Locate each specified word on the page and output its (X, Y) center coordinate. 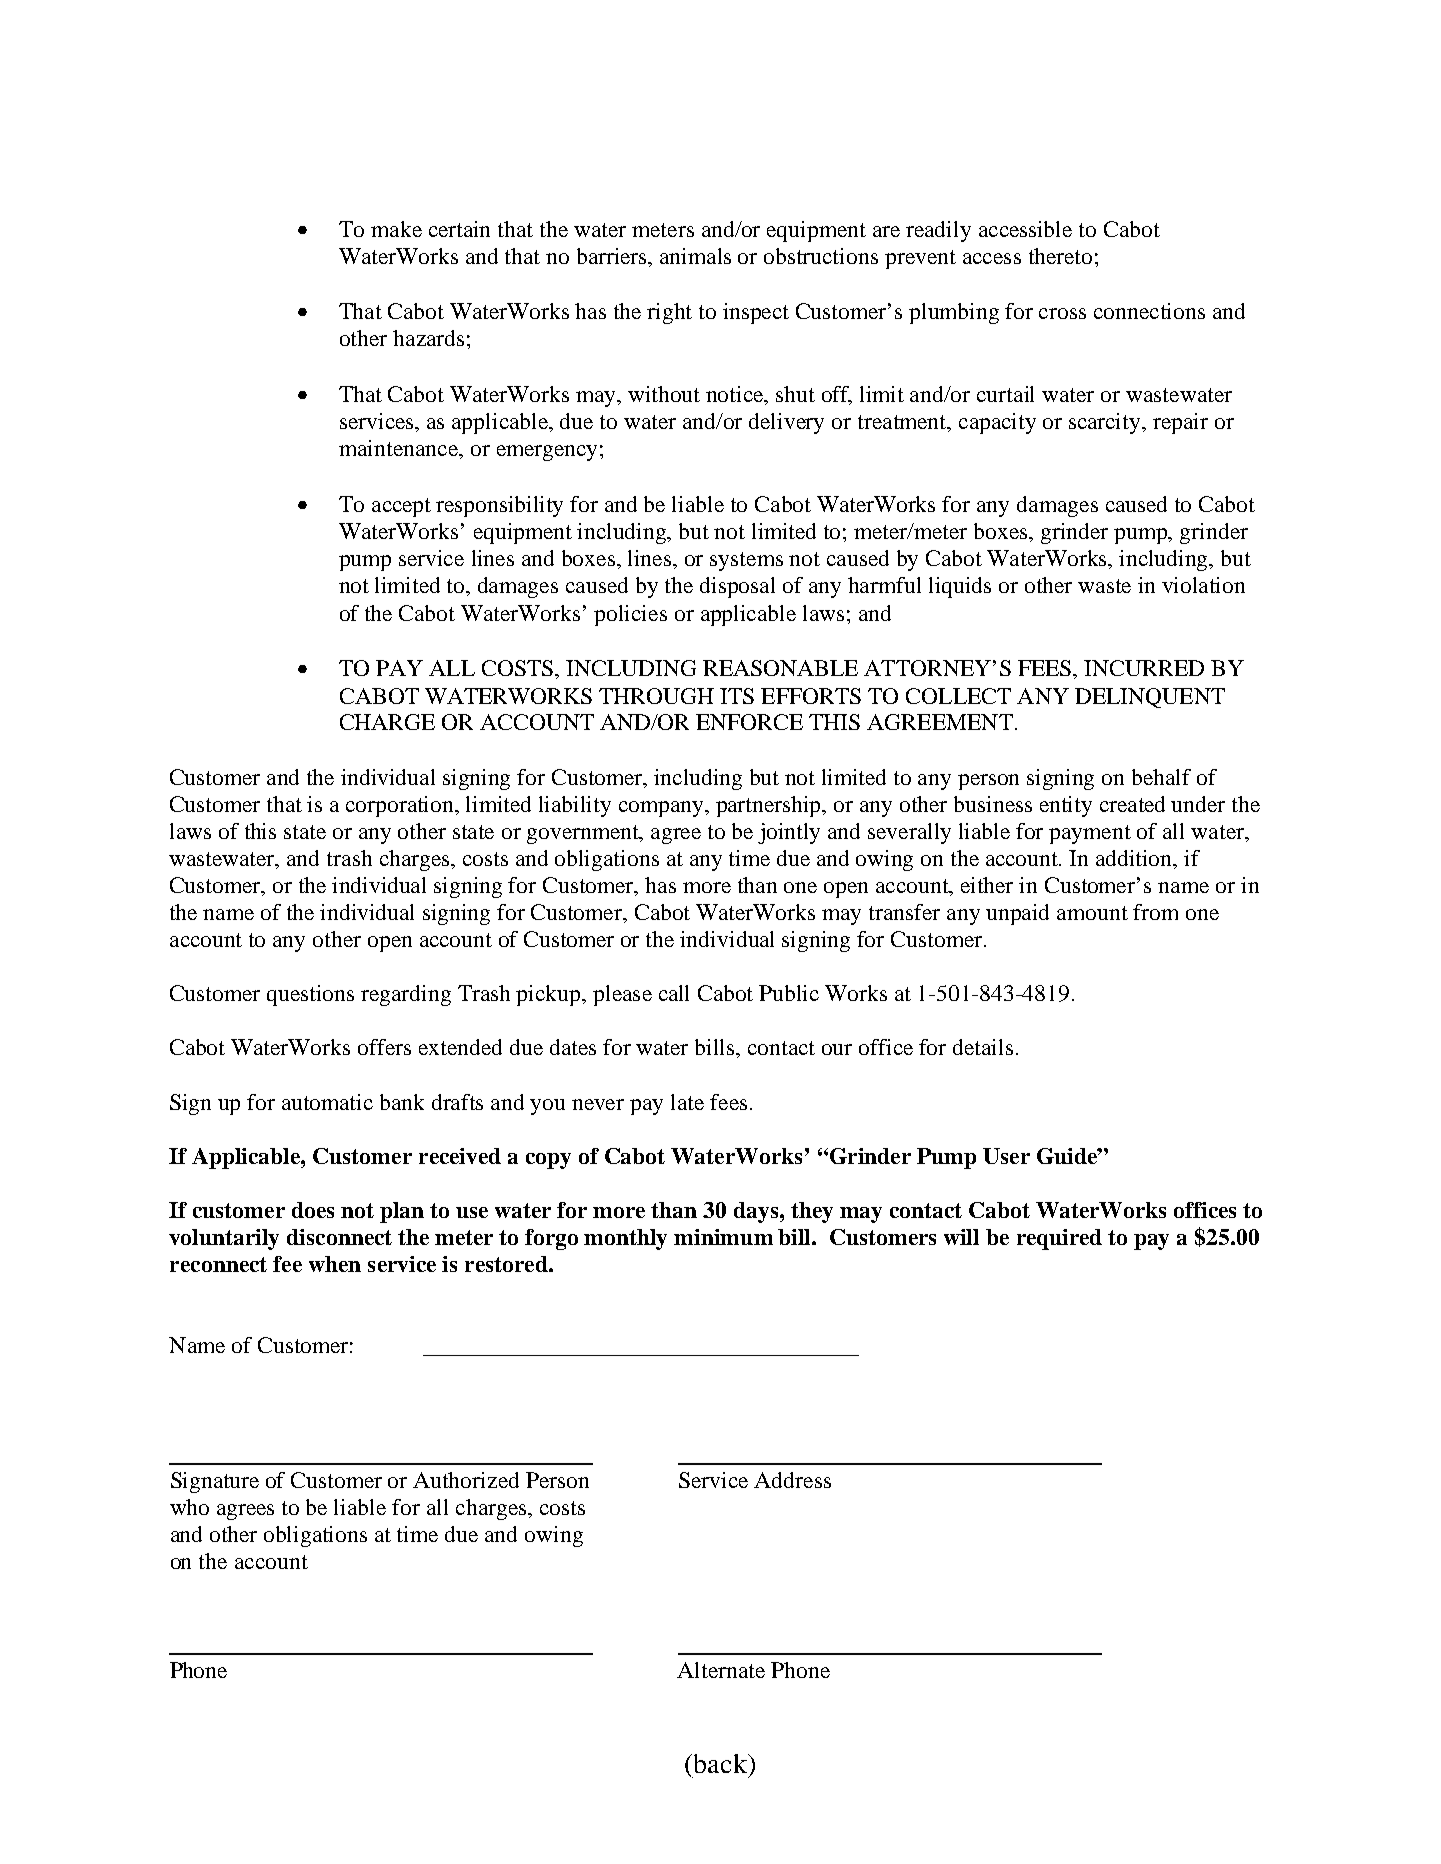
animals (695, 256)
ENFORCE (749, 722)
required (1059, 1239)
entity (1066, 806)
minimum (723, 1237)
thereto (1060, 256)
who (189, 1507)
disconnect (339, 1237)
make (396, 229)
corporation (401, 806)
